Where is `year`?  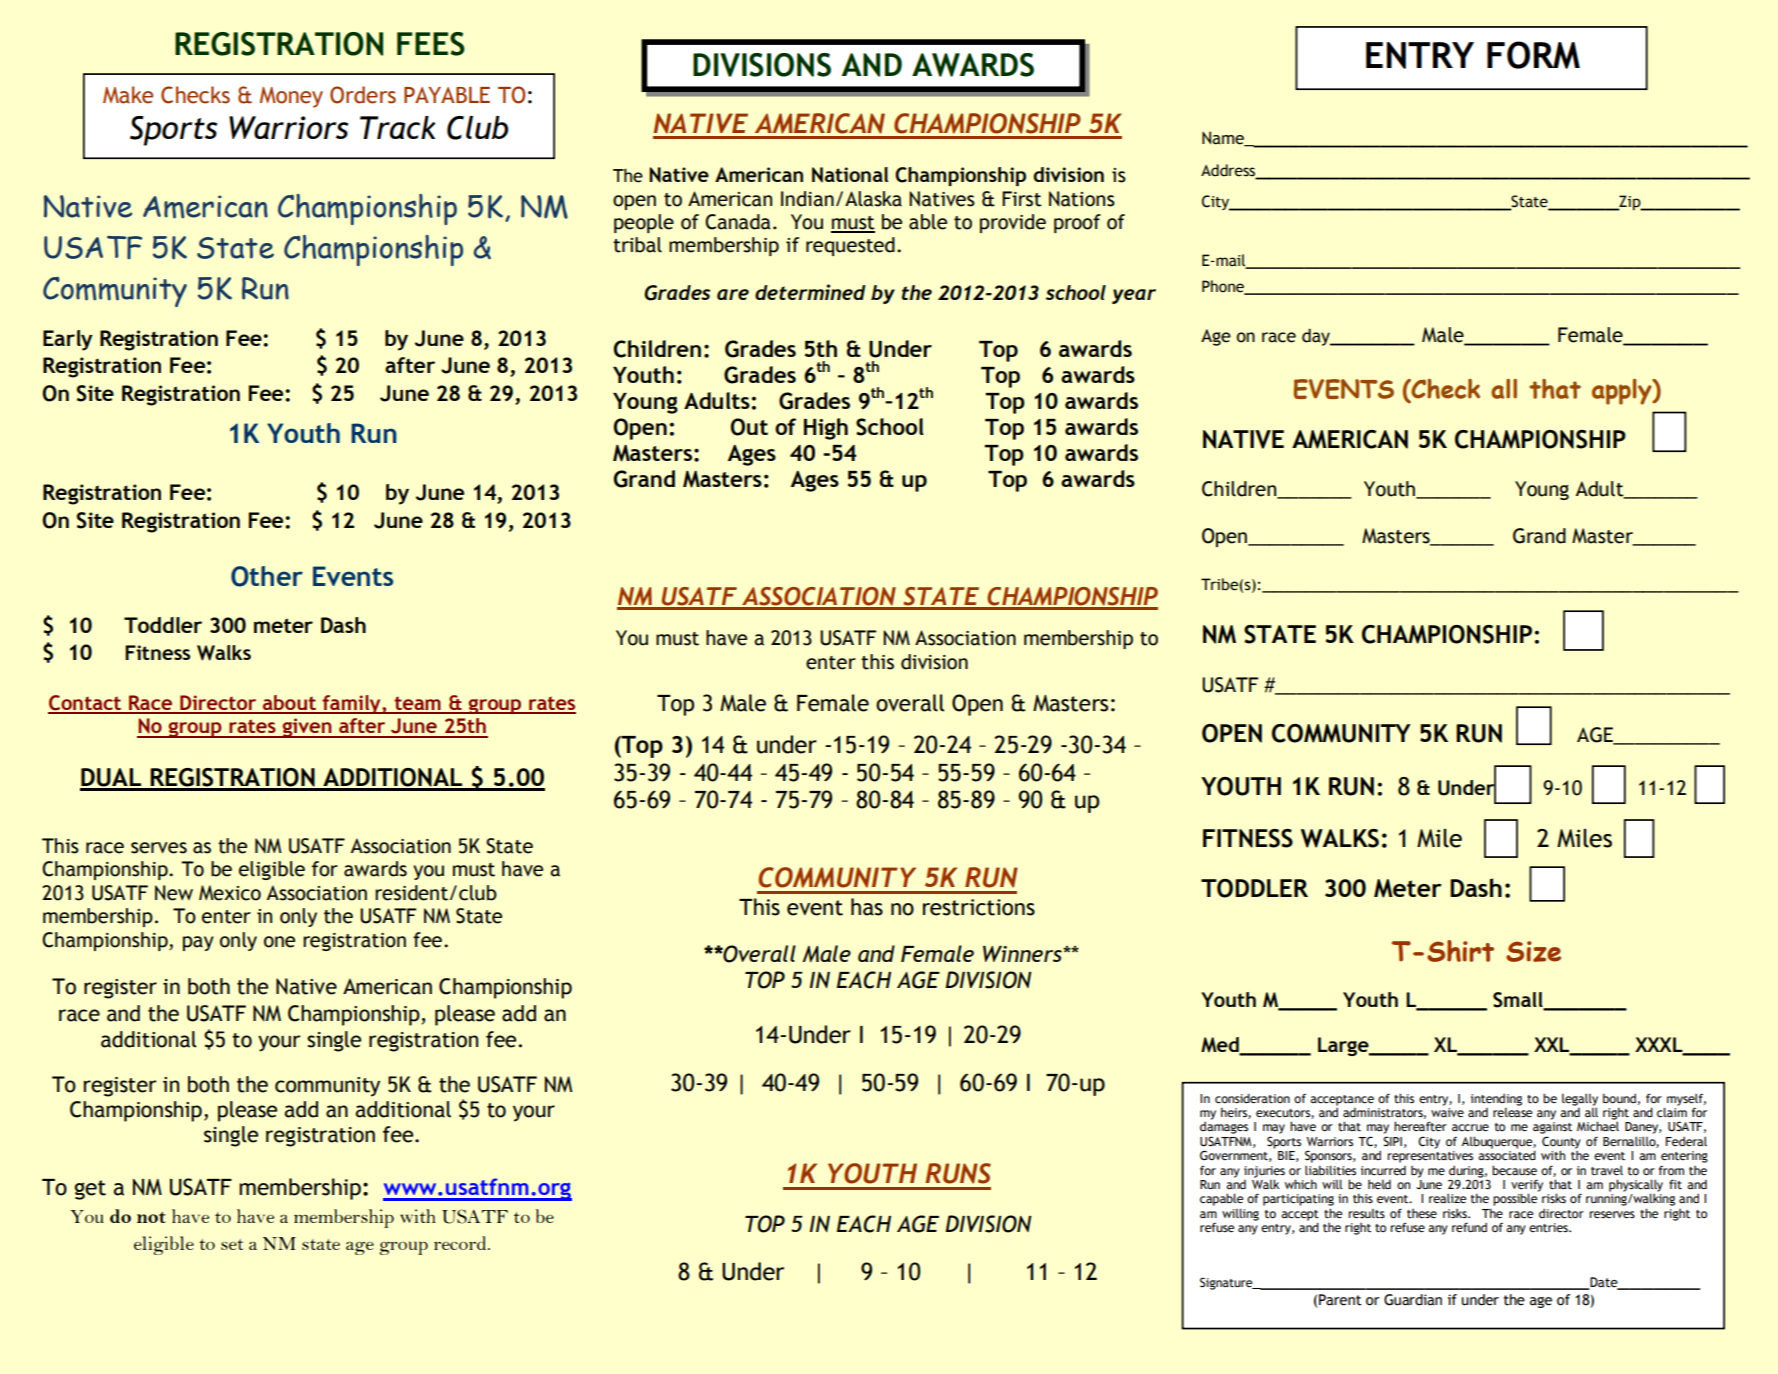 year is located at coordinates (1134, 296).
